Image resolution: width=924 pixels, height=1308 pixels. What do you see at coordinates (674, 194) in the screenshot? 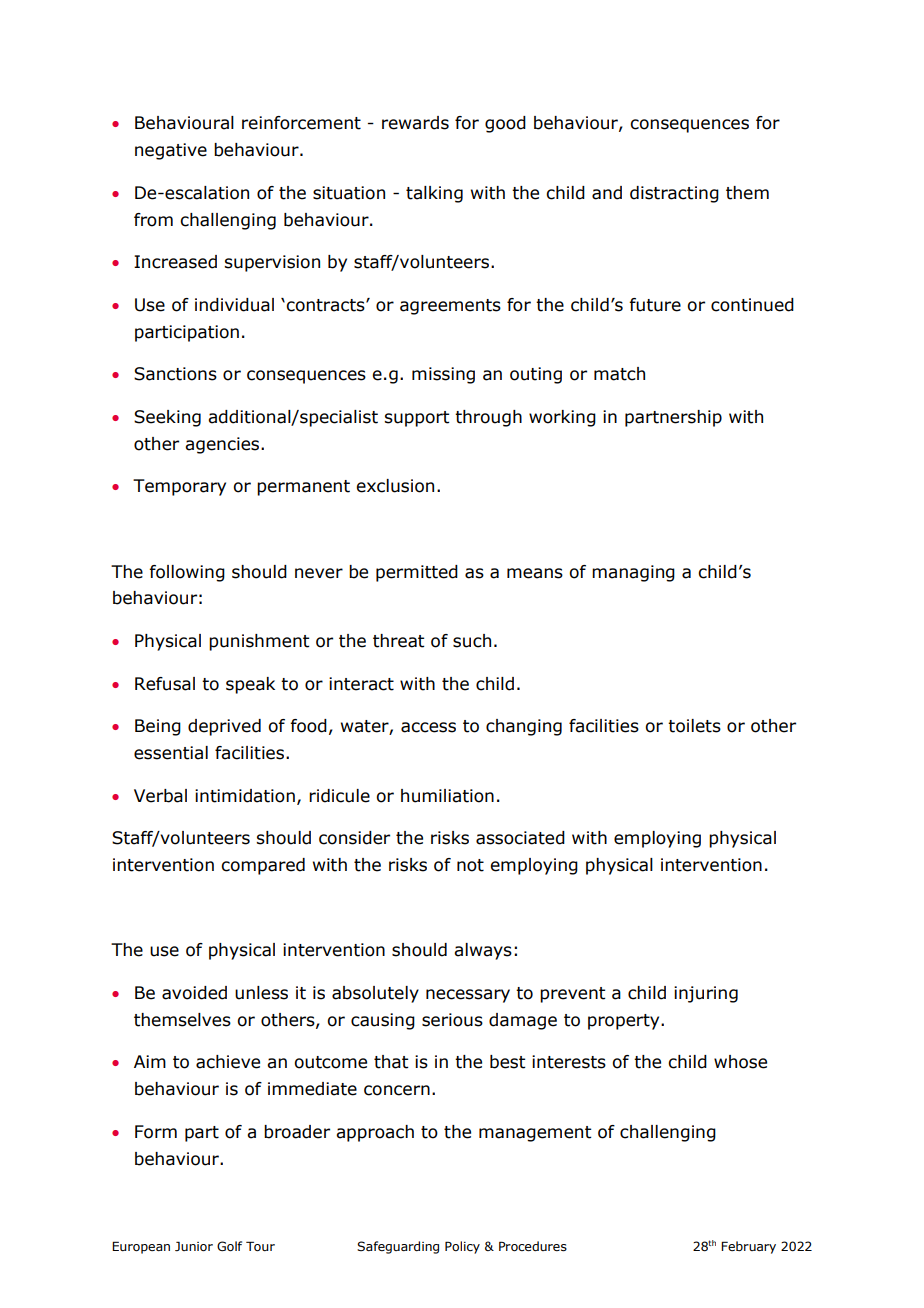
I see `distracting` at bounding box center [674, 194].
